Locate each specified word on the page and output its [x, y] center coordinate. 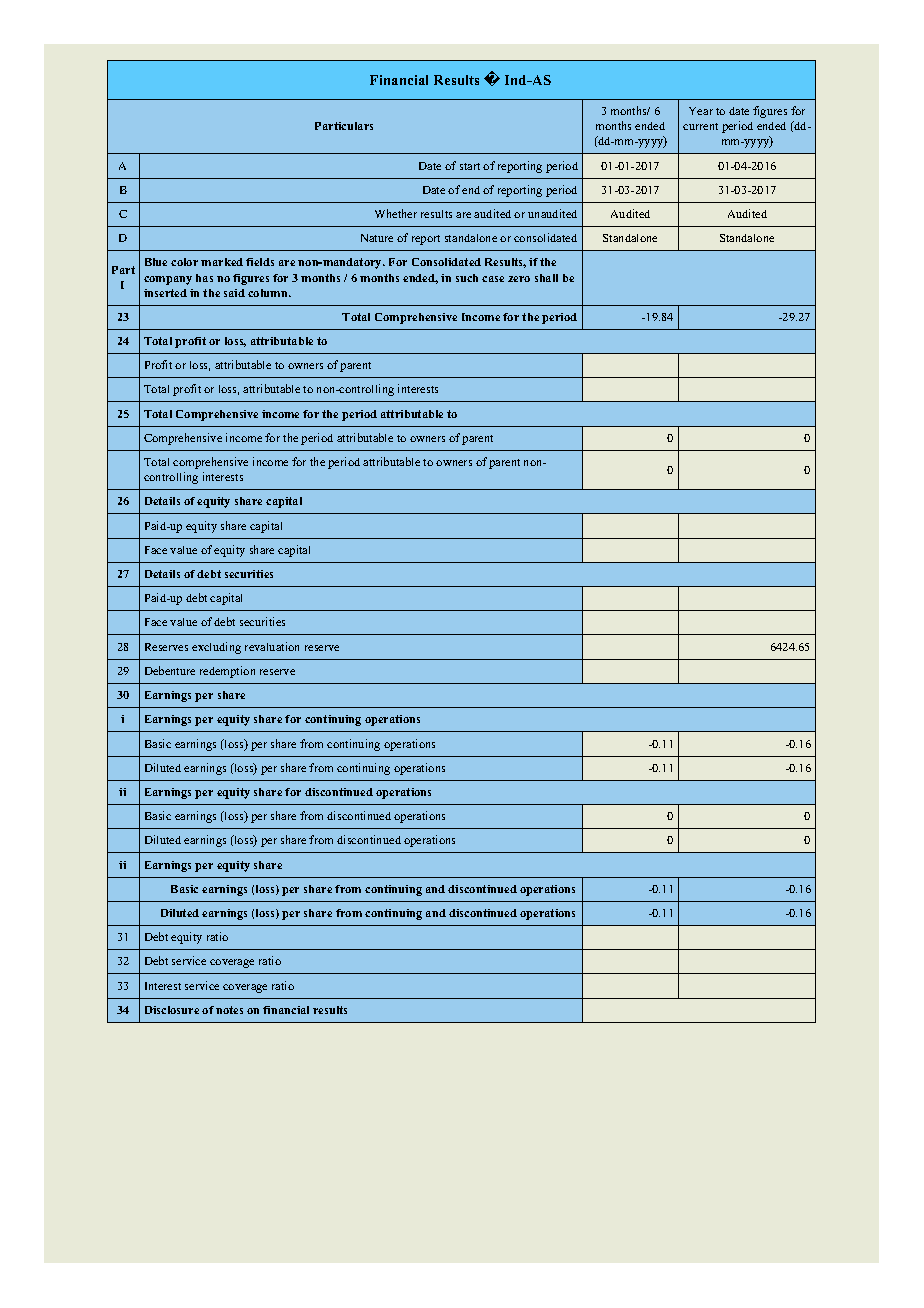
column [269, 293]
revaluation [272, 646]
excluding [216, 648]
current [700, 126]
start [470, 166]
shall [546, 278]
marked [222, 262]
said [234, 293]
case [493, 279]
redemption [227, 672]
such [467, 278]
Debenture [170, 670]
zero [519, 279]
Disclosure [172, 1010]
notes [229, 1010]
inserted [165, 293]
